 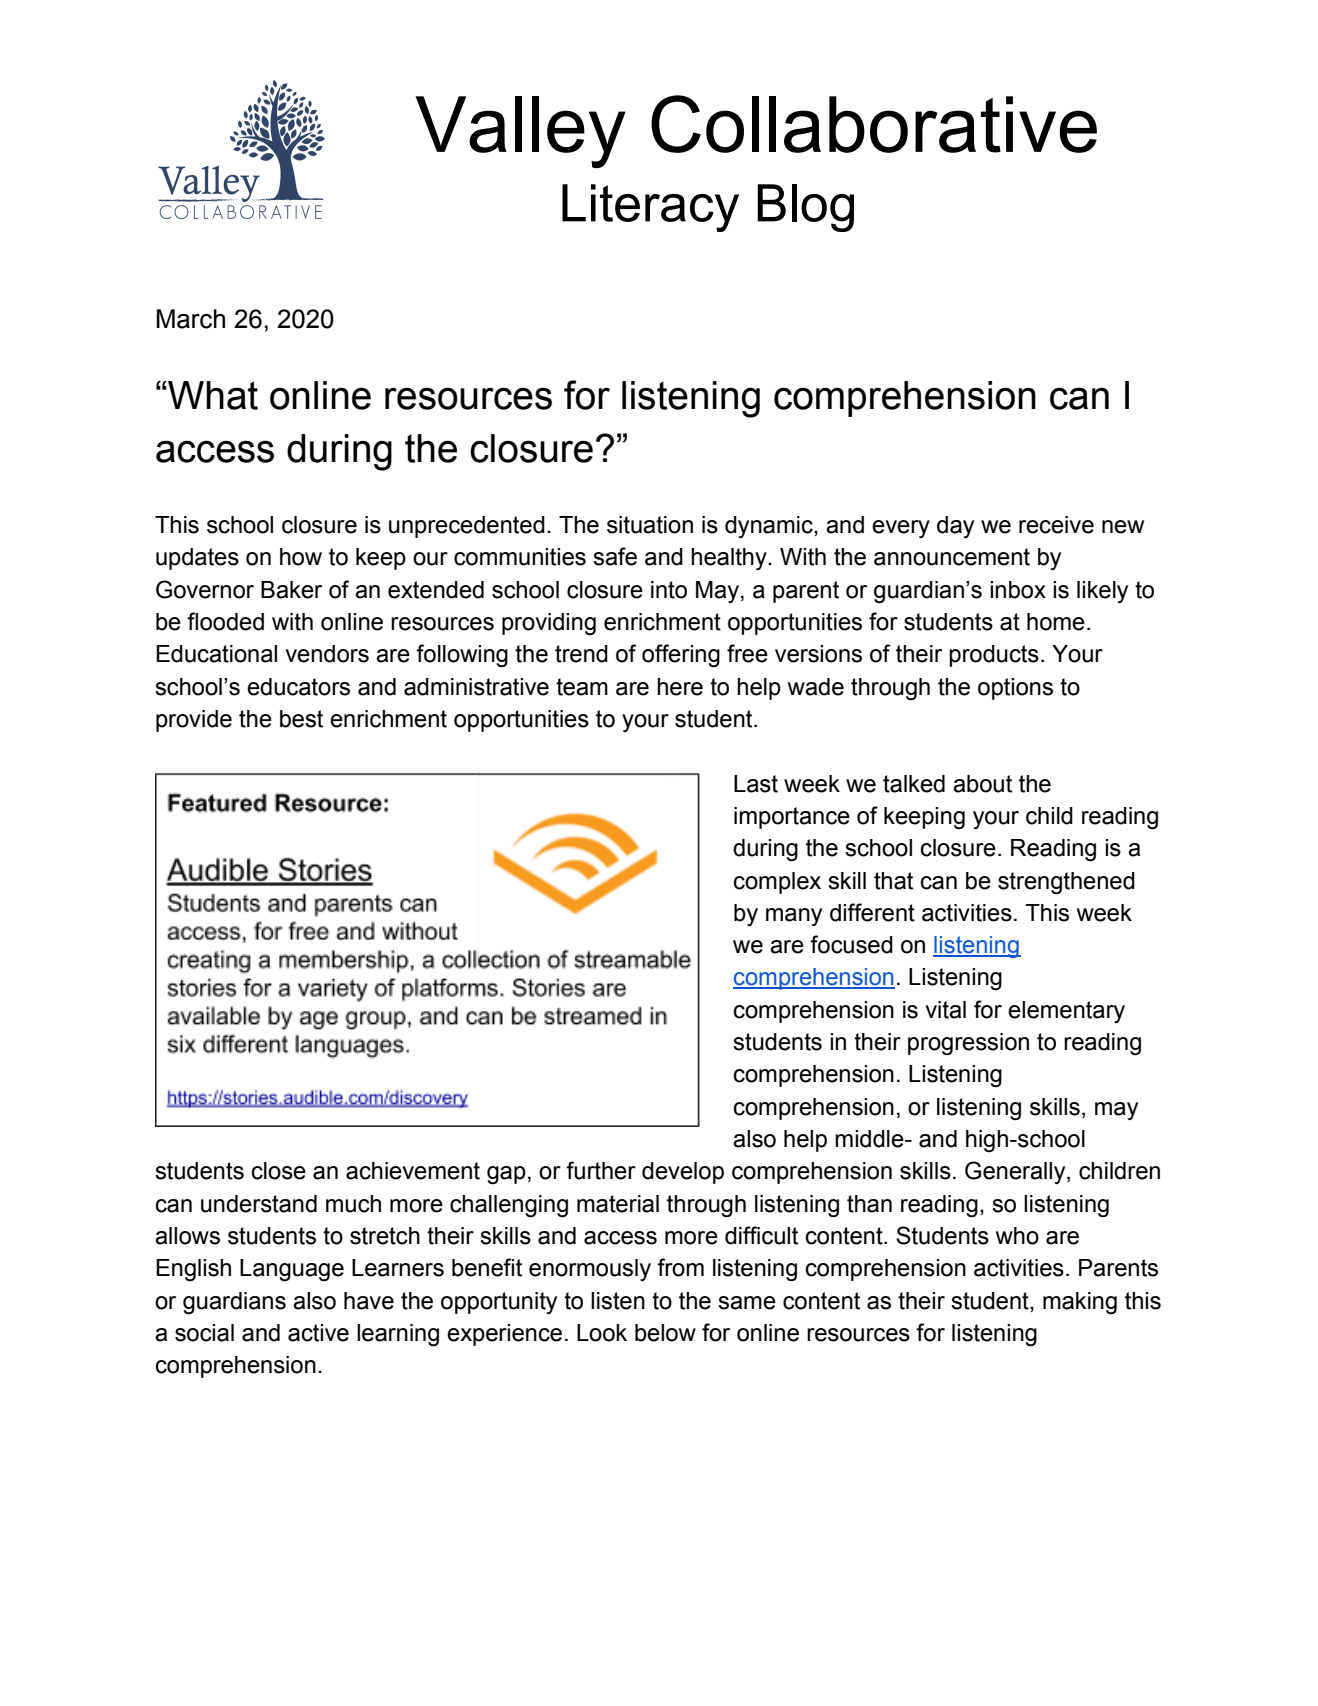 I want to click on Literacy, so click(x=650, y=208).
